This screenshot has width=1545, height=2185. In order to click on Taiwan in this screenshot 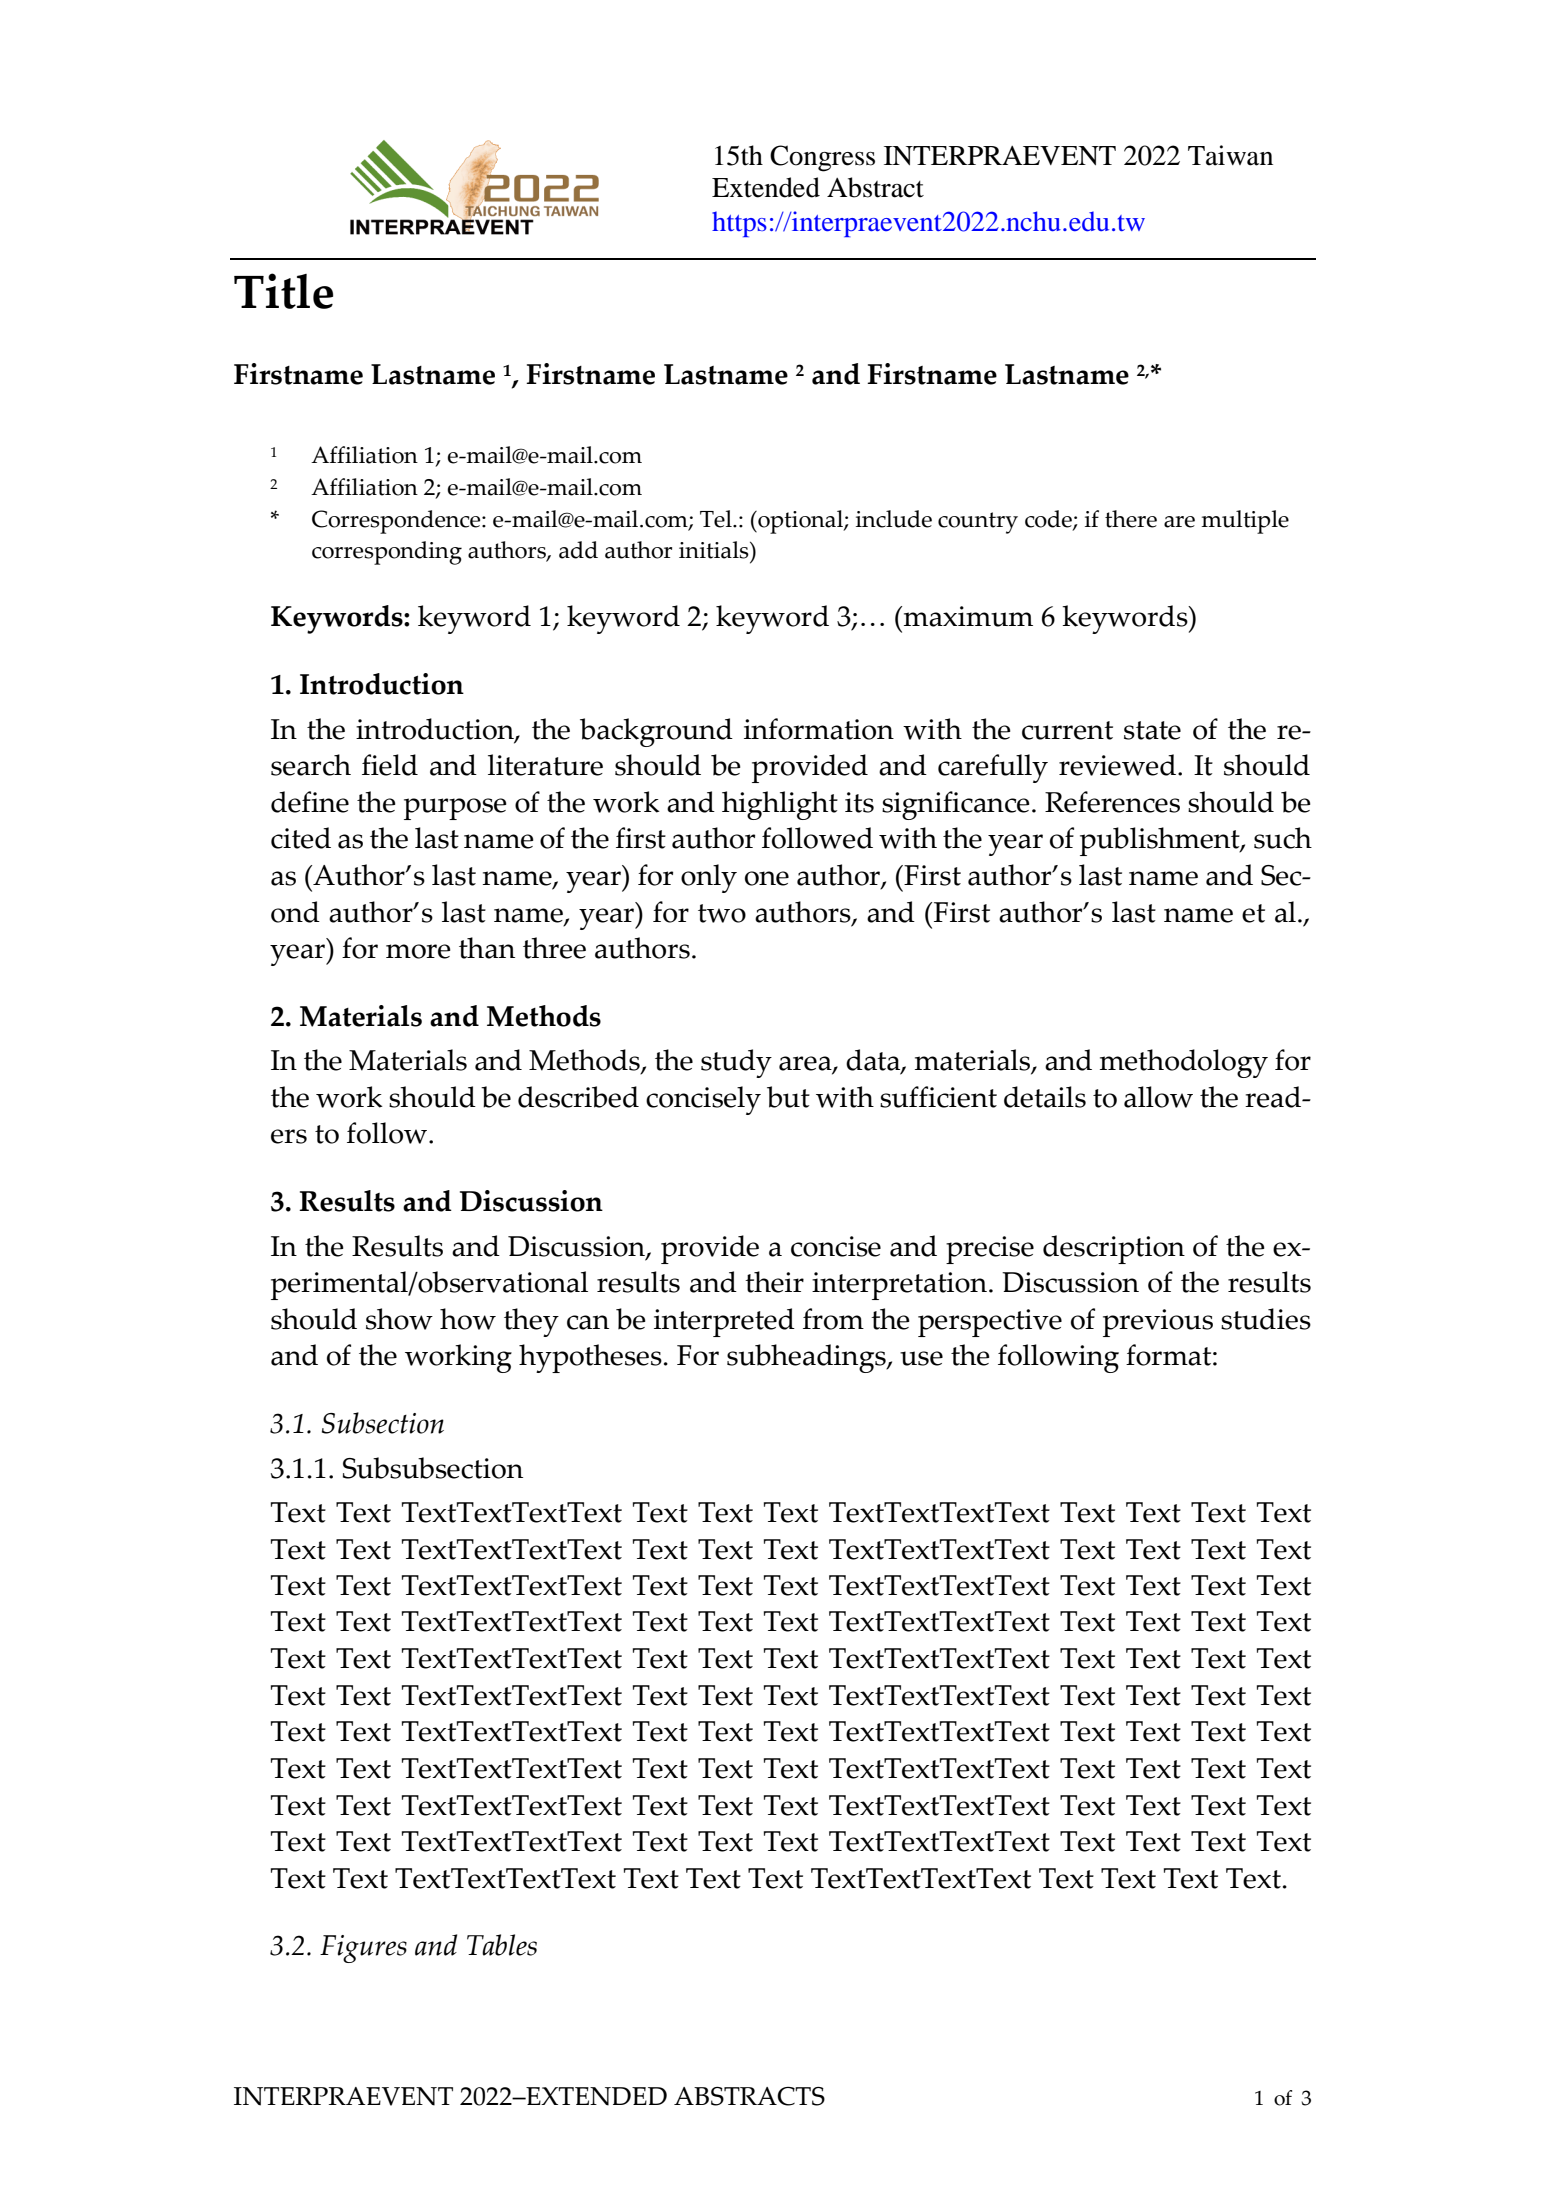, I will do `click(1230, 155)`.
